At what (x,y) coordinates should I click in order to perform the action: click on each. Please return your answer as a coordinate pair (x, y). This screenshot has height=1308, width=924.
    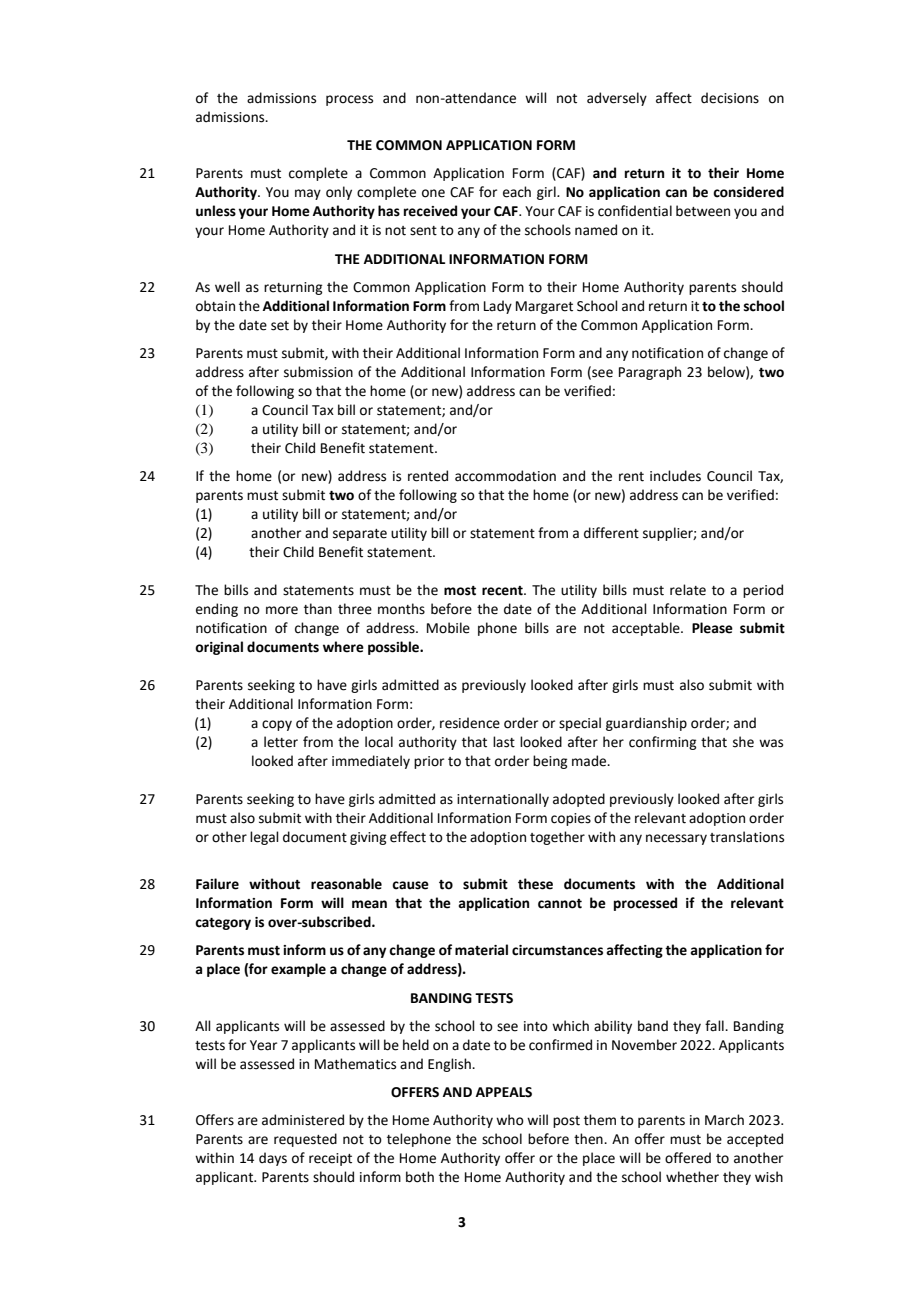
    Looking at the image, I should click on (517, 192).
